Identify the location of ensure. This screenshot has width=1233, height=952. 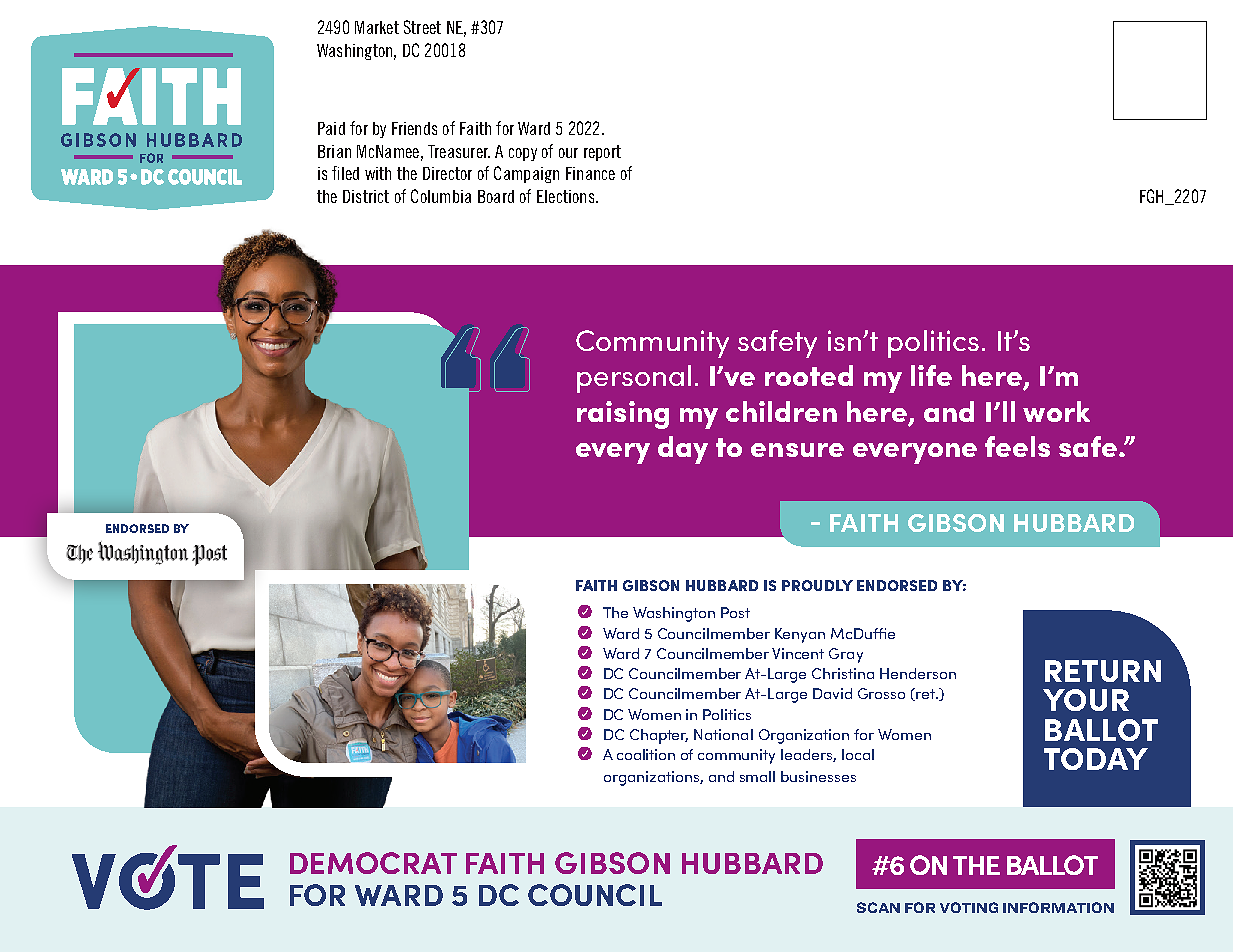
(797, 450).
